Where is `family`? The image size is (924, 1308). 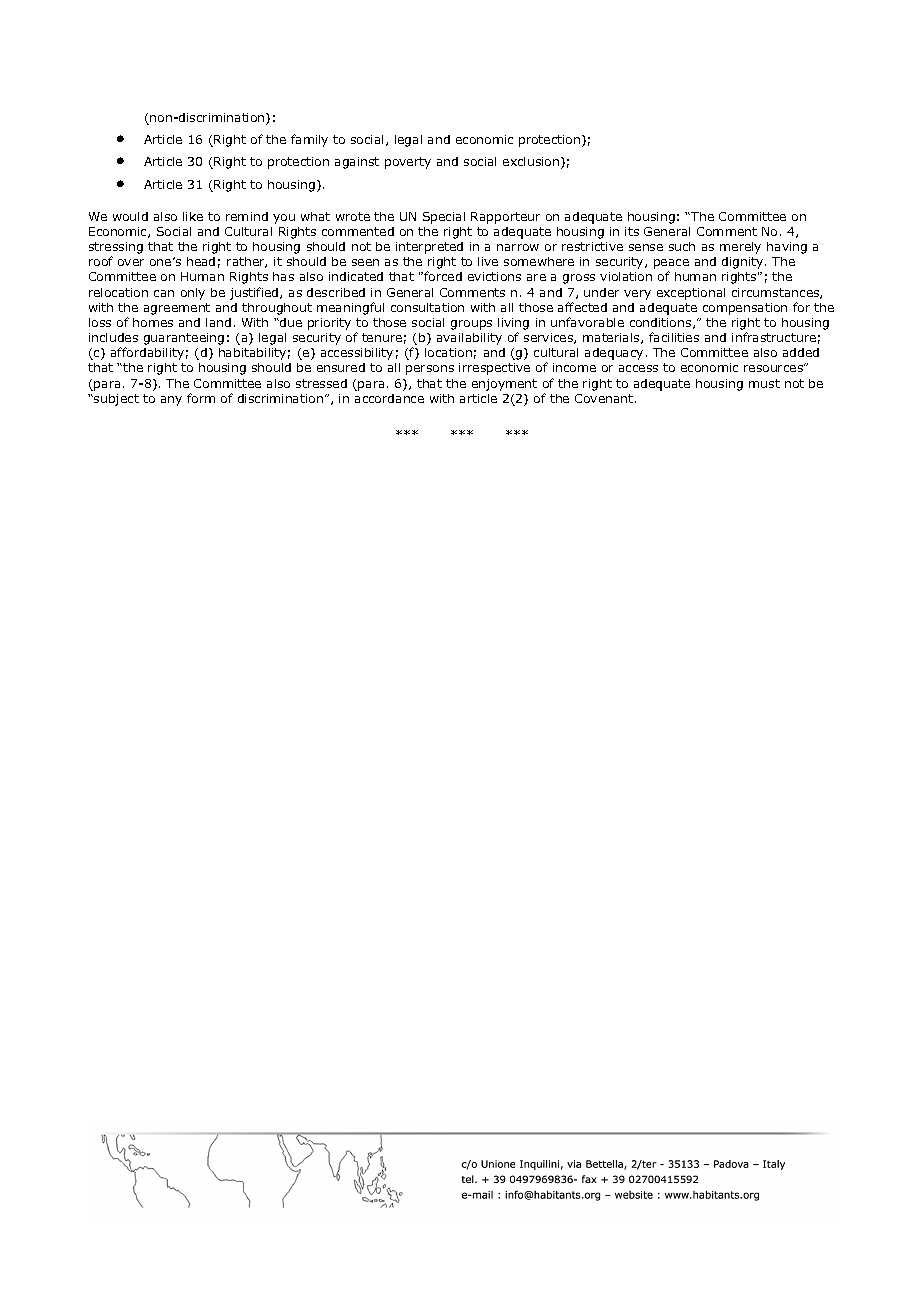
family is located at coordinates (309, 140).
